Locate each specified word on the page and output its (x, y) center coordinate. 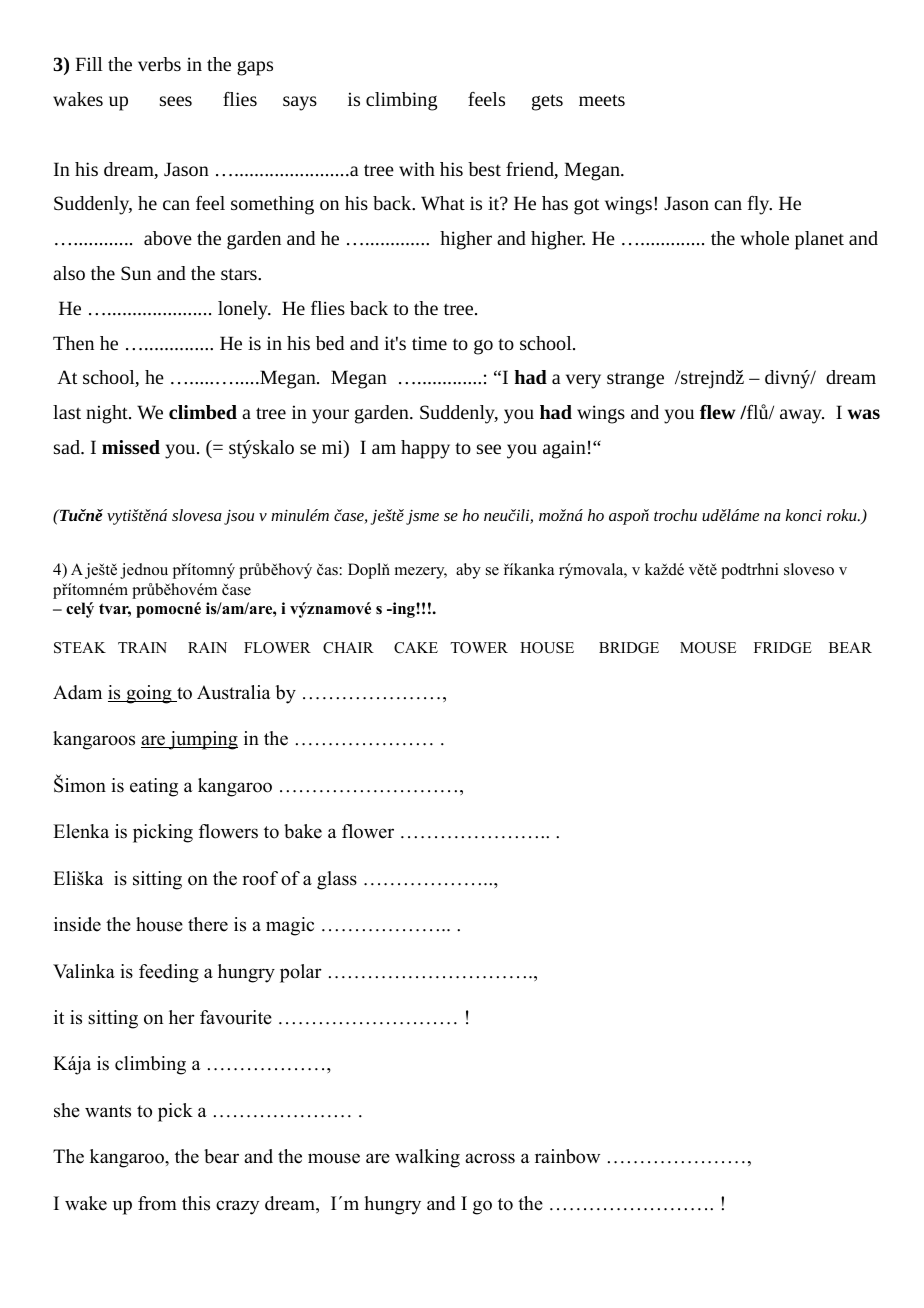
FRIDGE (783, 648)
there (208, 924)
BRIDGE (629, 648)
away (802, 416)
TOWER (479, 648)
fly (759, 205)
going (149, 694)
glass (337, 880)
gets (547, 102)
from (157, 1203)
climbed (203, 412)
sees (176, 101)
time (429, 343)
